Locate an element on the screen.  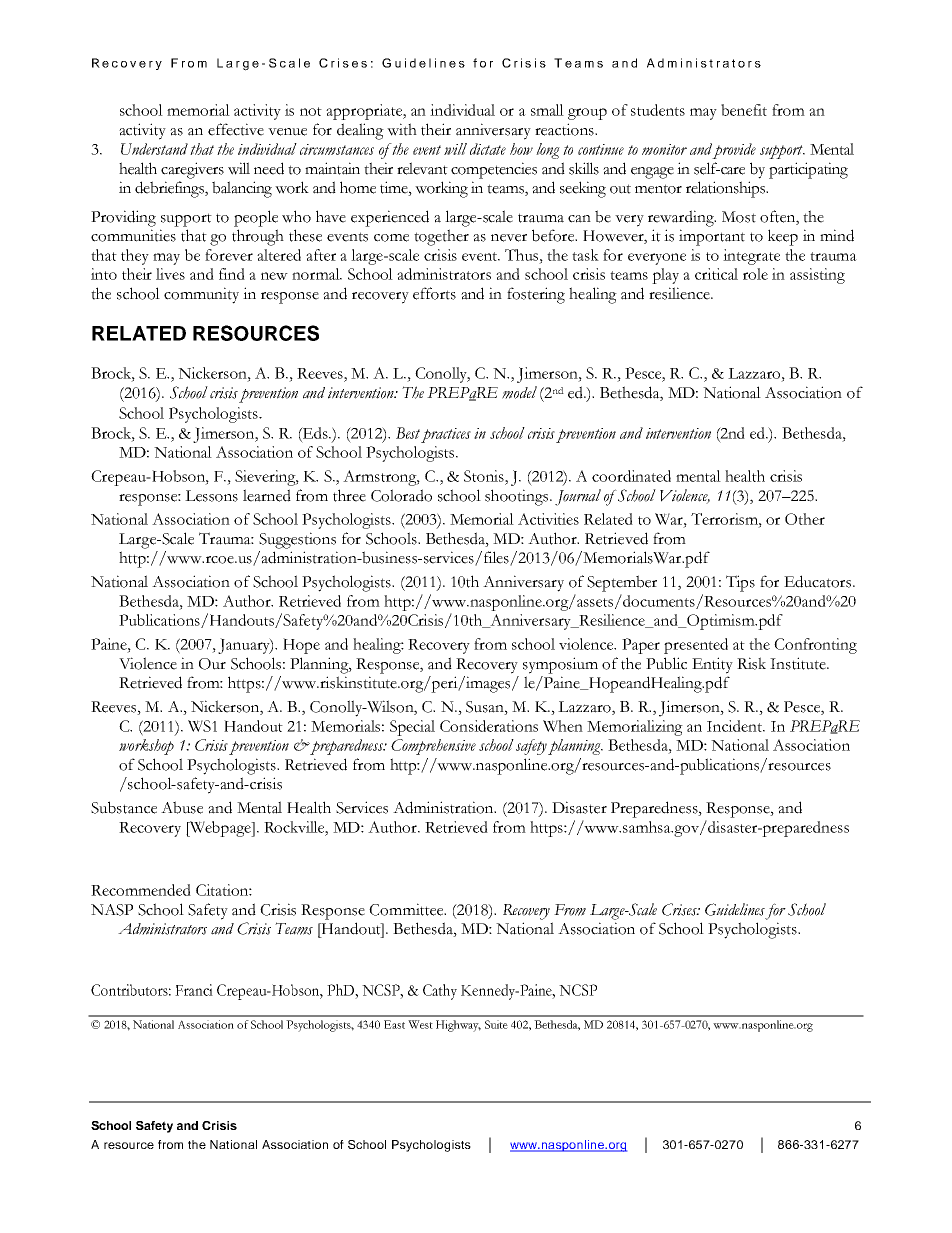
Abuse is located at coordinates (182, 807).
